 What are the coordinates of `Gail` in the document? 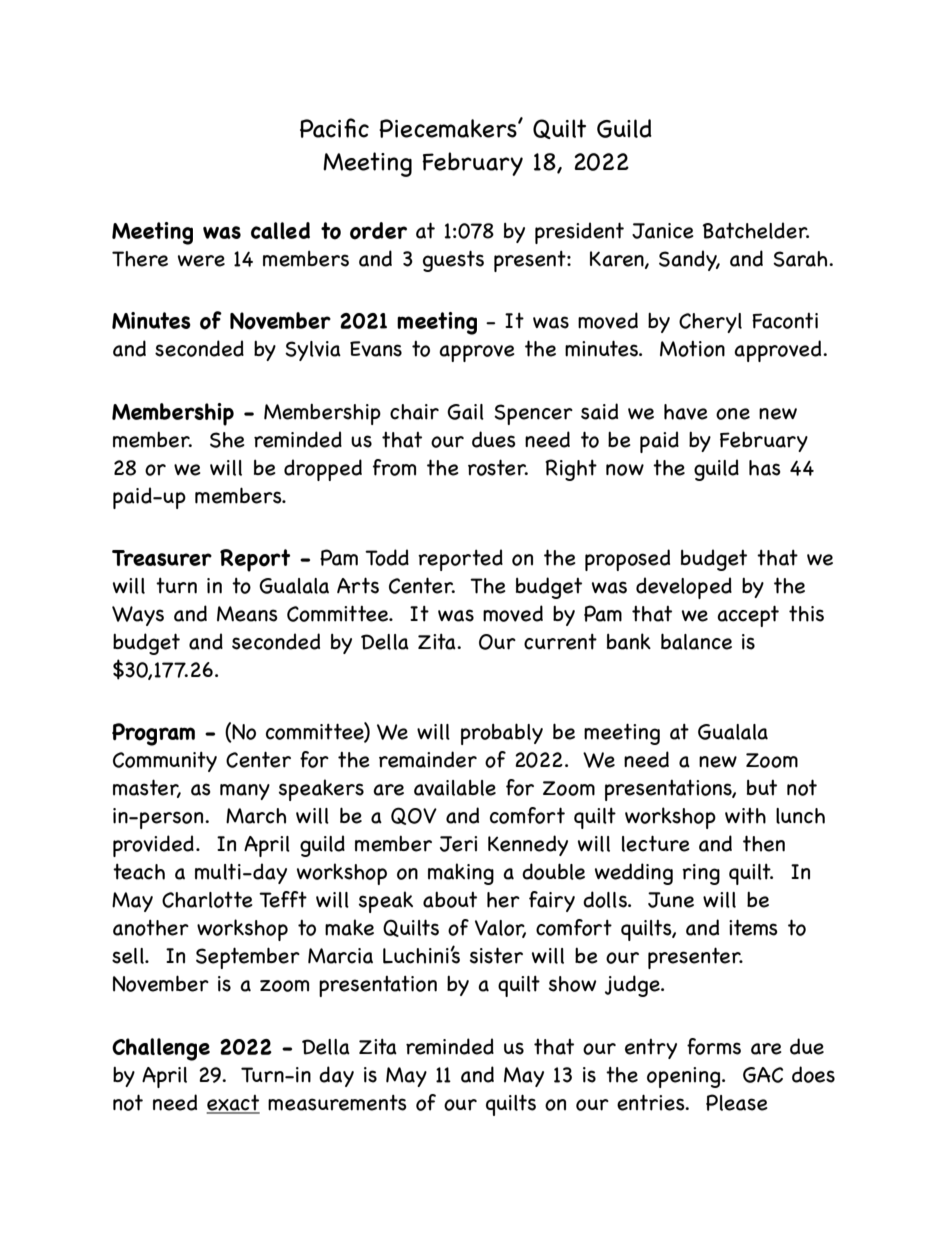 It's located at (465, 412).
